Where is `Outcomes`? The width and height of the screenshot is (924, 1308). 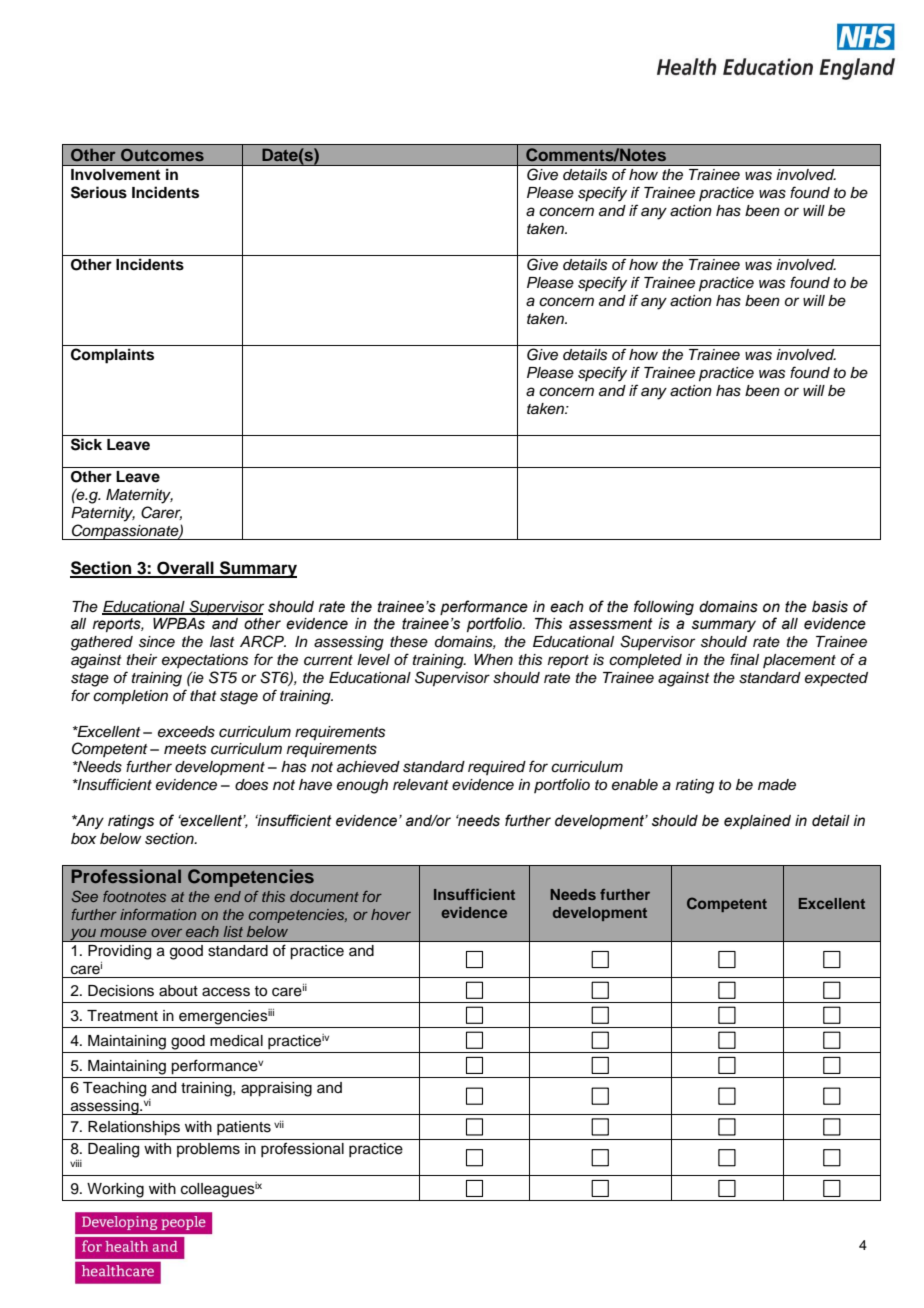 Outcomes is located at coordinates (162, 155).
